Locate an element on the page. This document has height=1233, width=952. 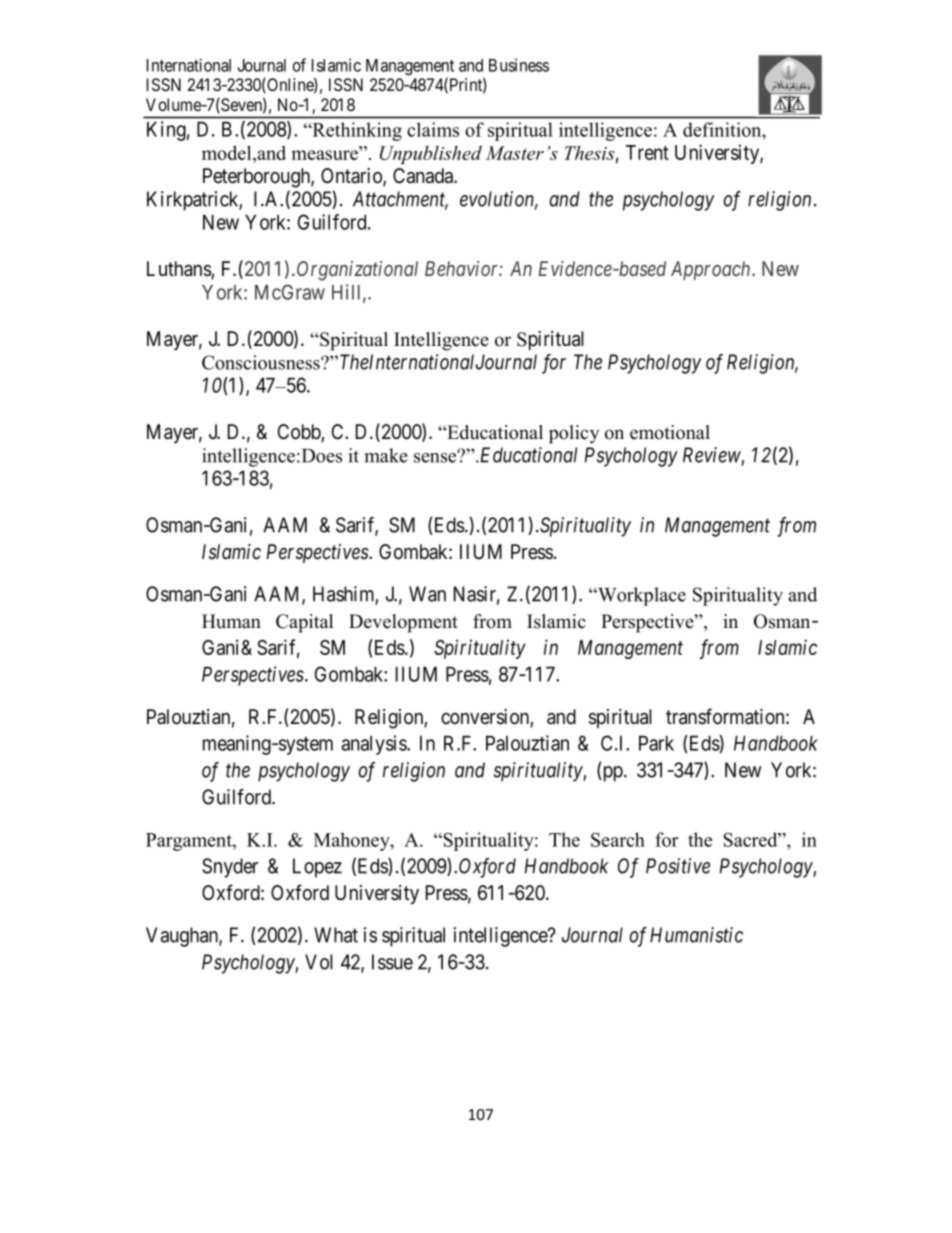
Trent is located at coordinates (647, 152).
